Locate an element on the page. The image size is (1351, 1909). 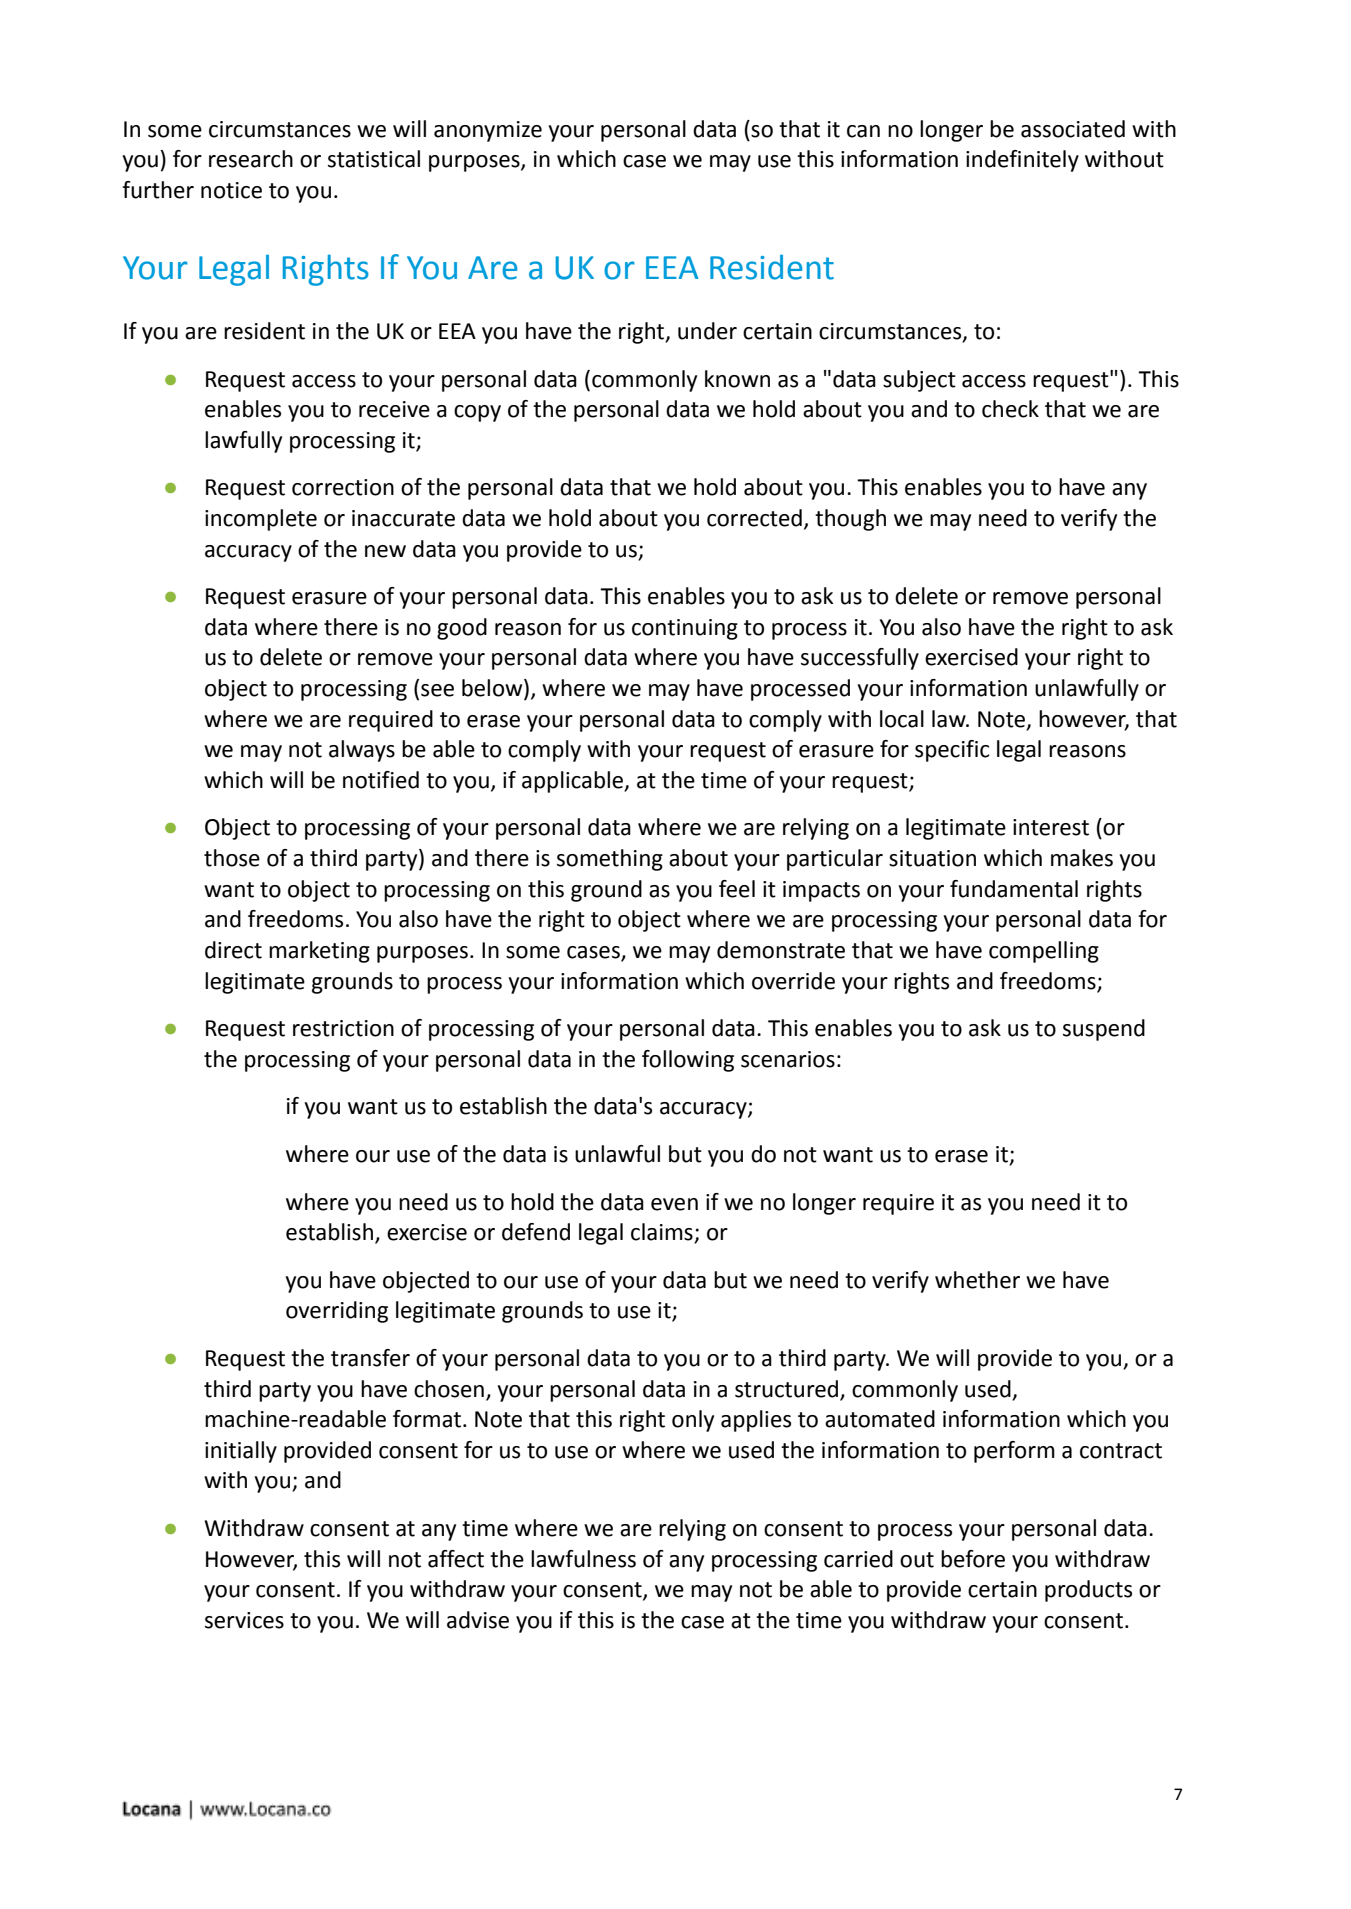
fundamental is located at coordinates (1014, 889).
